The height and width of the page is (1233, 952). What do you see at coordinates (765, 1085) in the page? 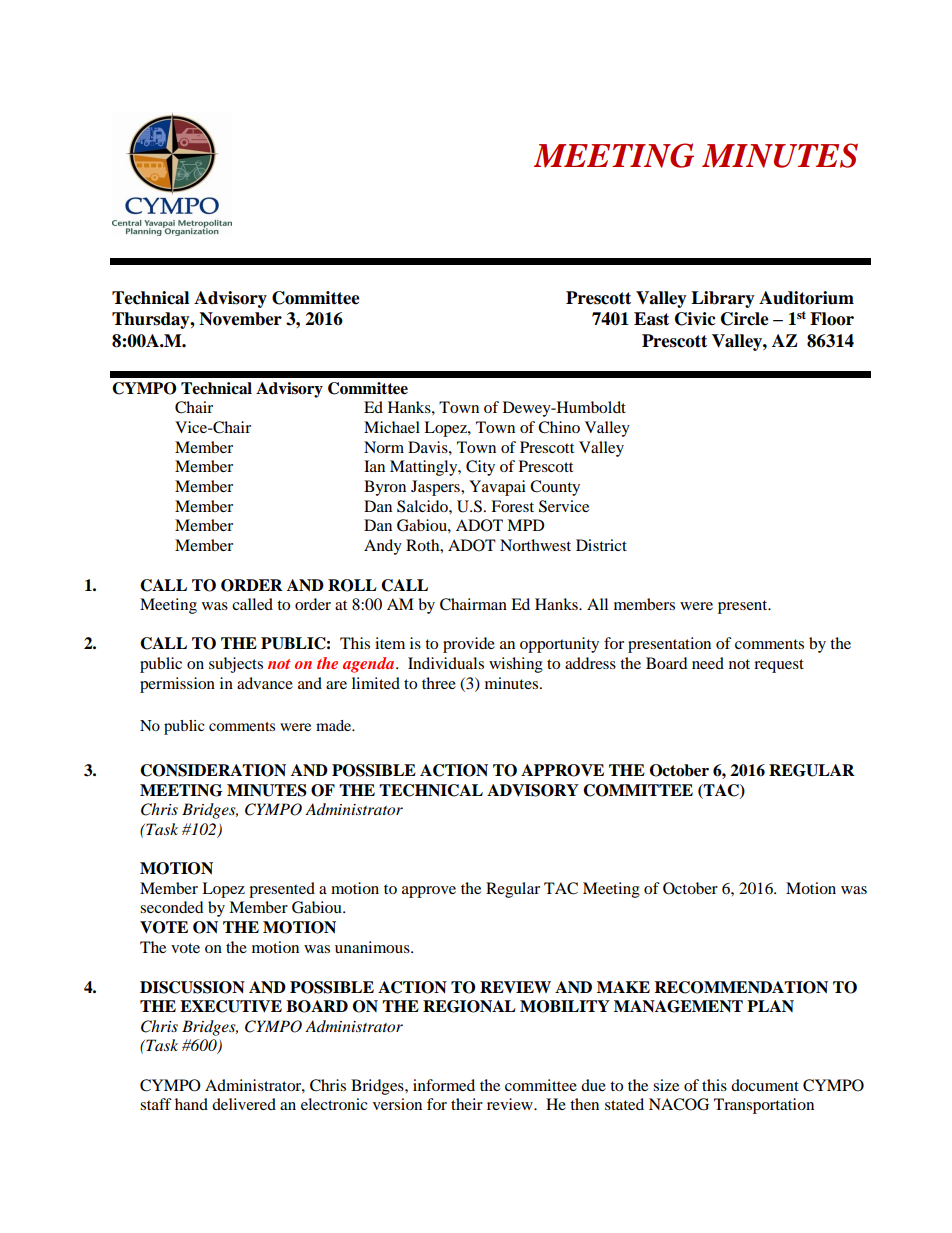
I see `document` at bounding box center [765, 1085].
